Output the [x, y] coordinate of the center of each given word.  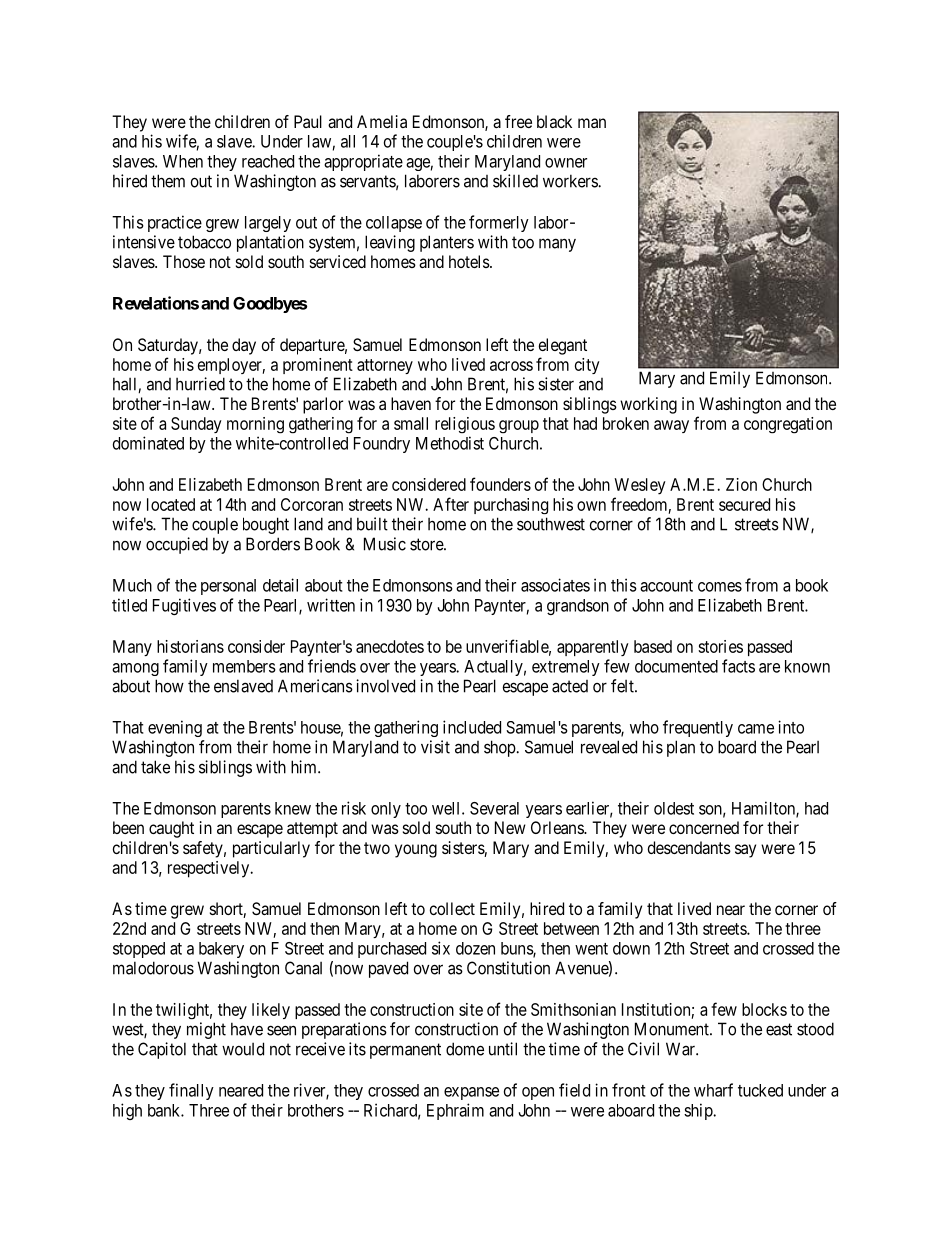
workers [571, 181]
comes [720, 587]
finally [191, 1091]
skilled [515, 181]
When [183, 161]
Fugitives [184, 606]
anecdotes [390, 646]
